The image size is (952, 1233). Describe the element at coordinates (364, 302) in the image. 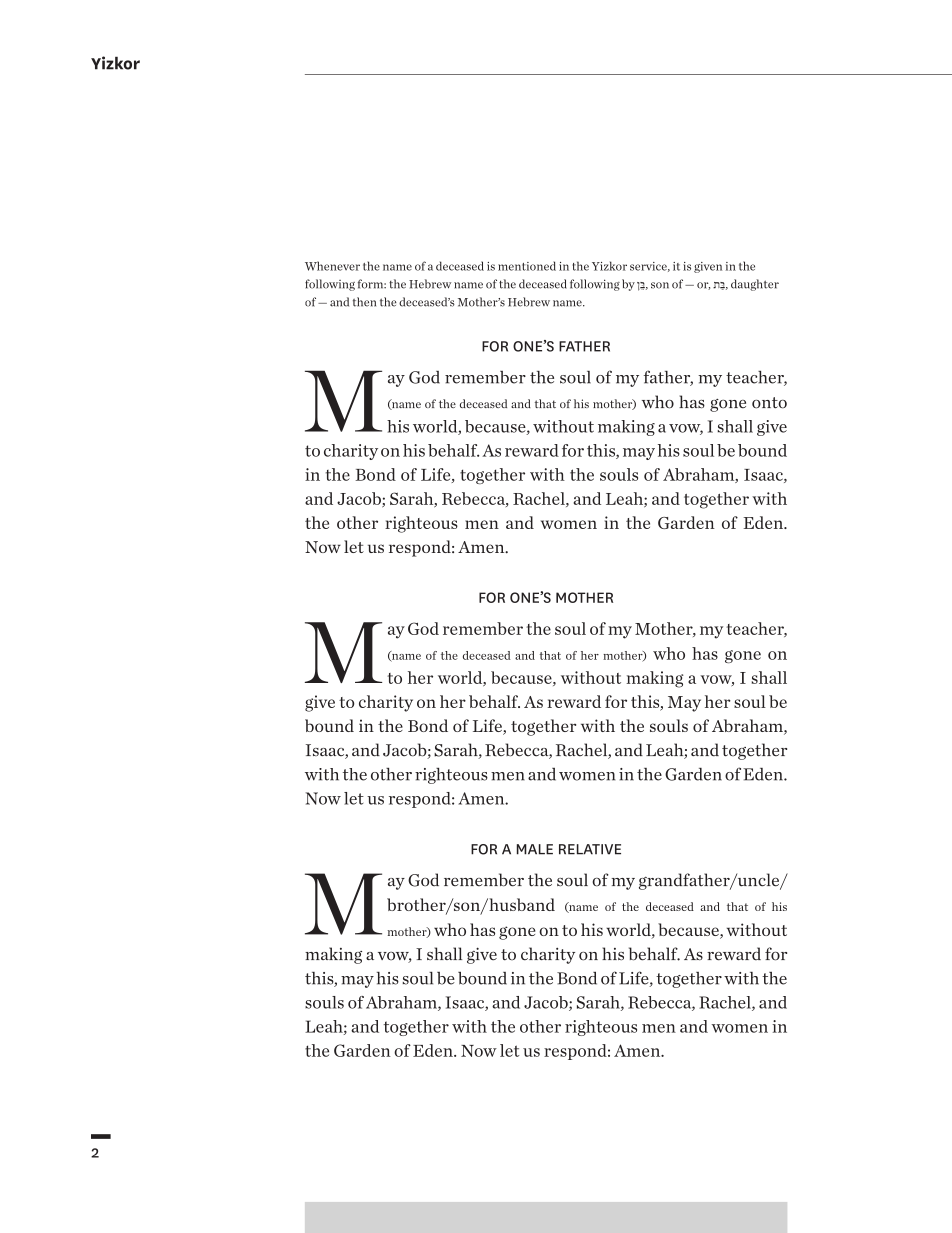

I see `then` at that location.
